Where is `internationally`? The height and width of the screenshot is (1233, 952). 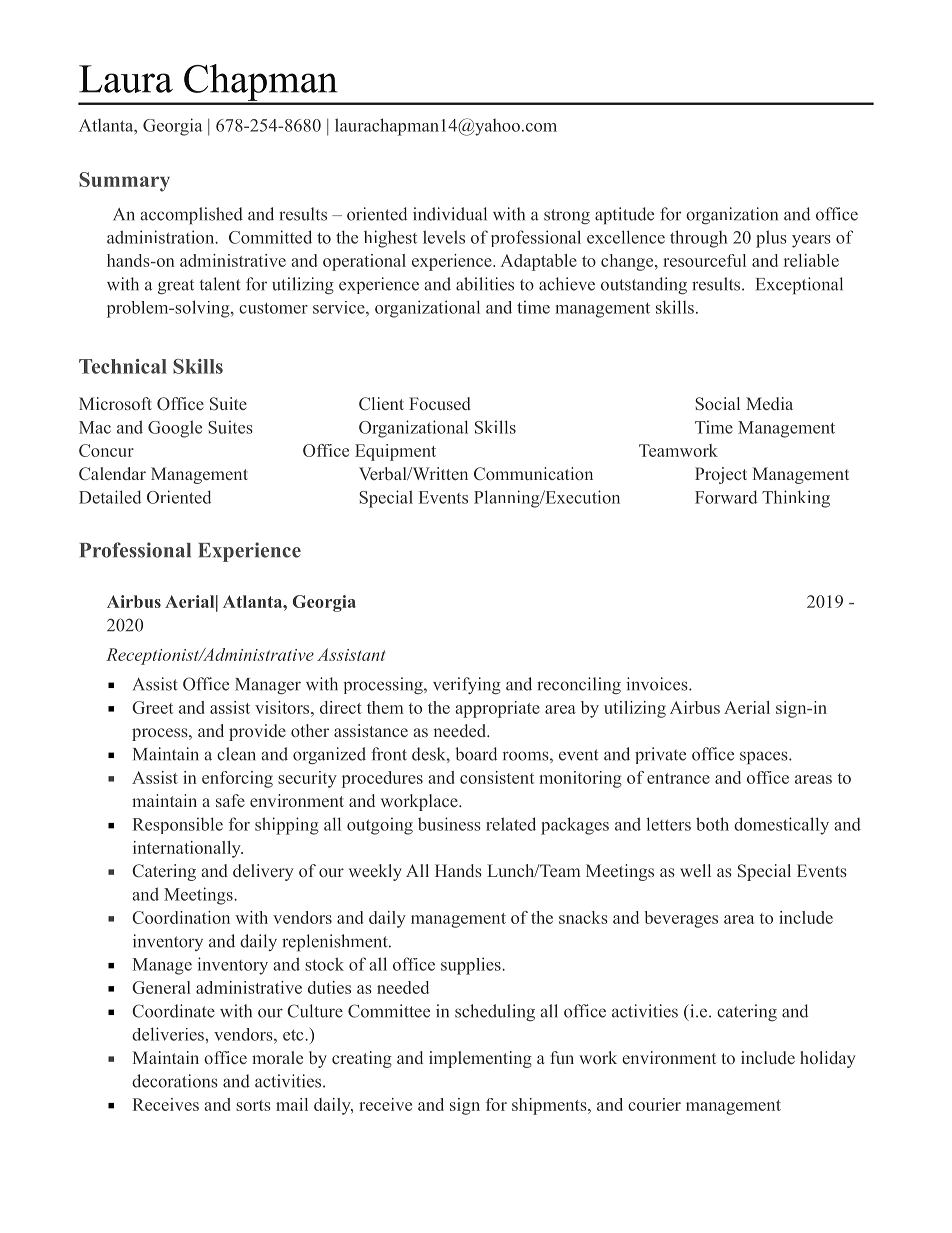 internationally is located at coordinates (188, 849).
